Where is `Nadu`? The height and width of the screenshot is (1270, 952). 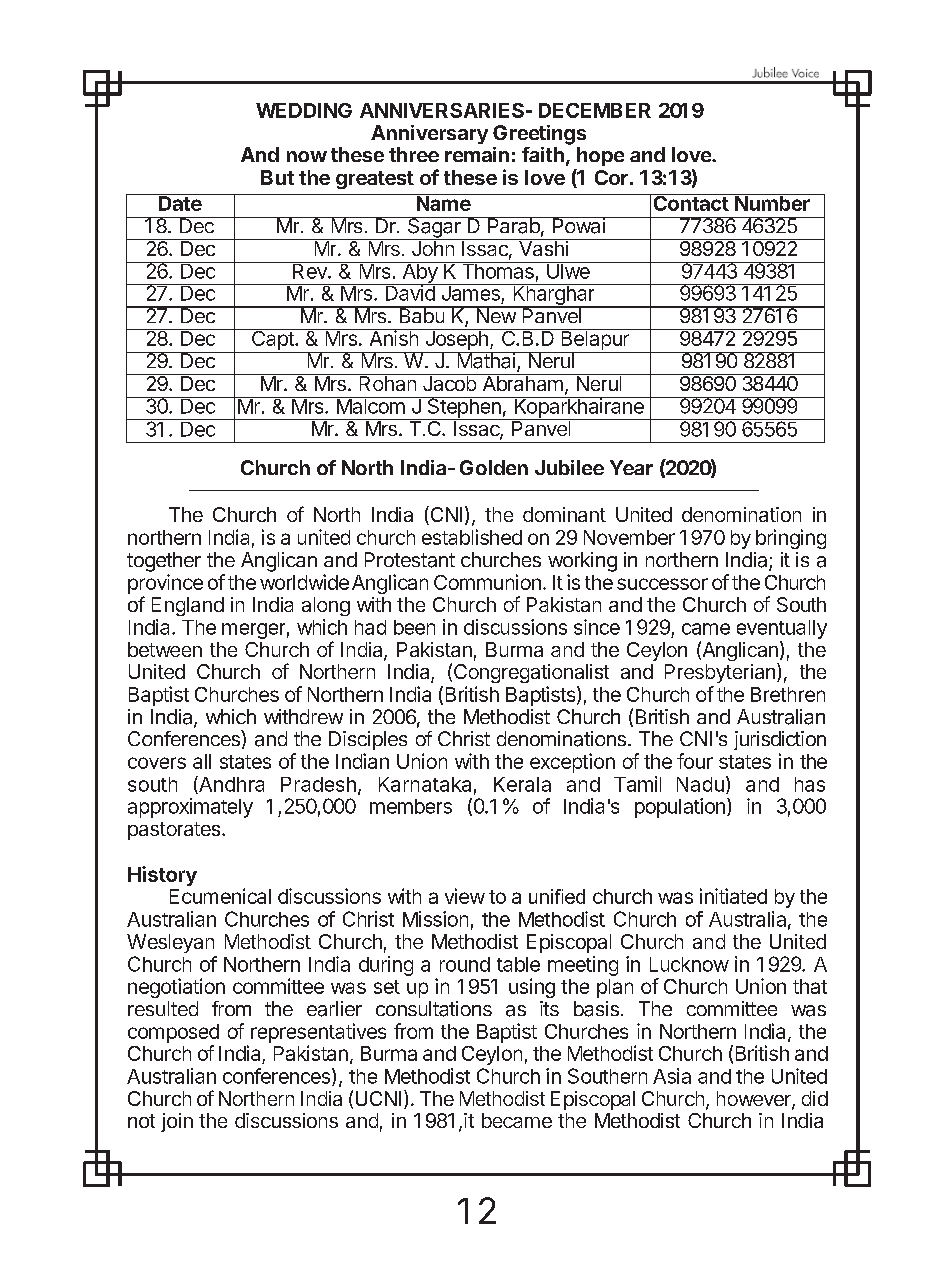
Nadu is located at coordinates (700, 784).
